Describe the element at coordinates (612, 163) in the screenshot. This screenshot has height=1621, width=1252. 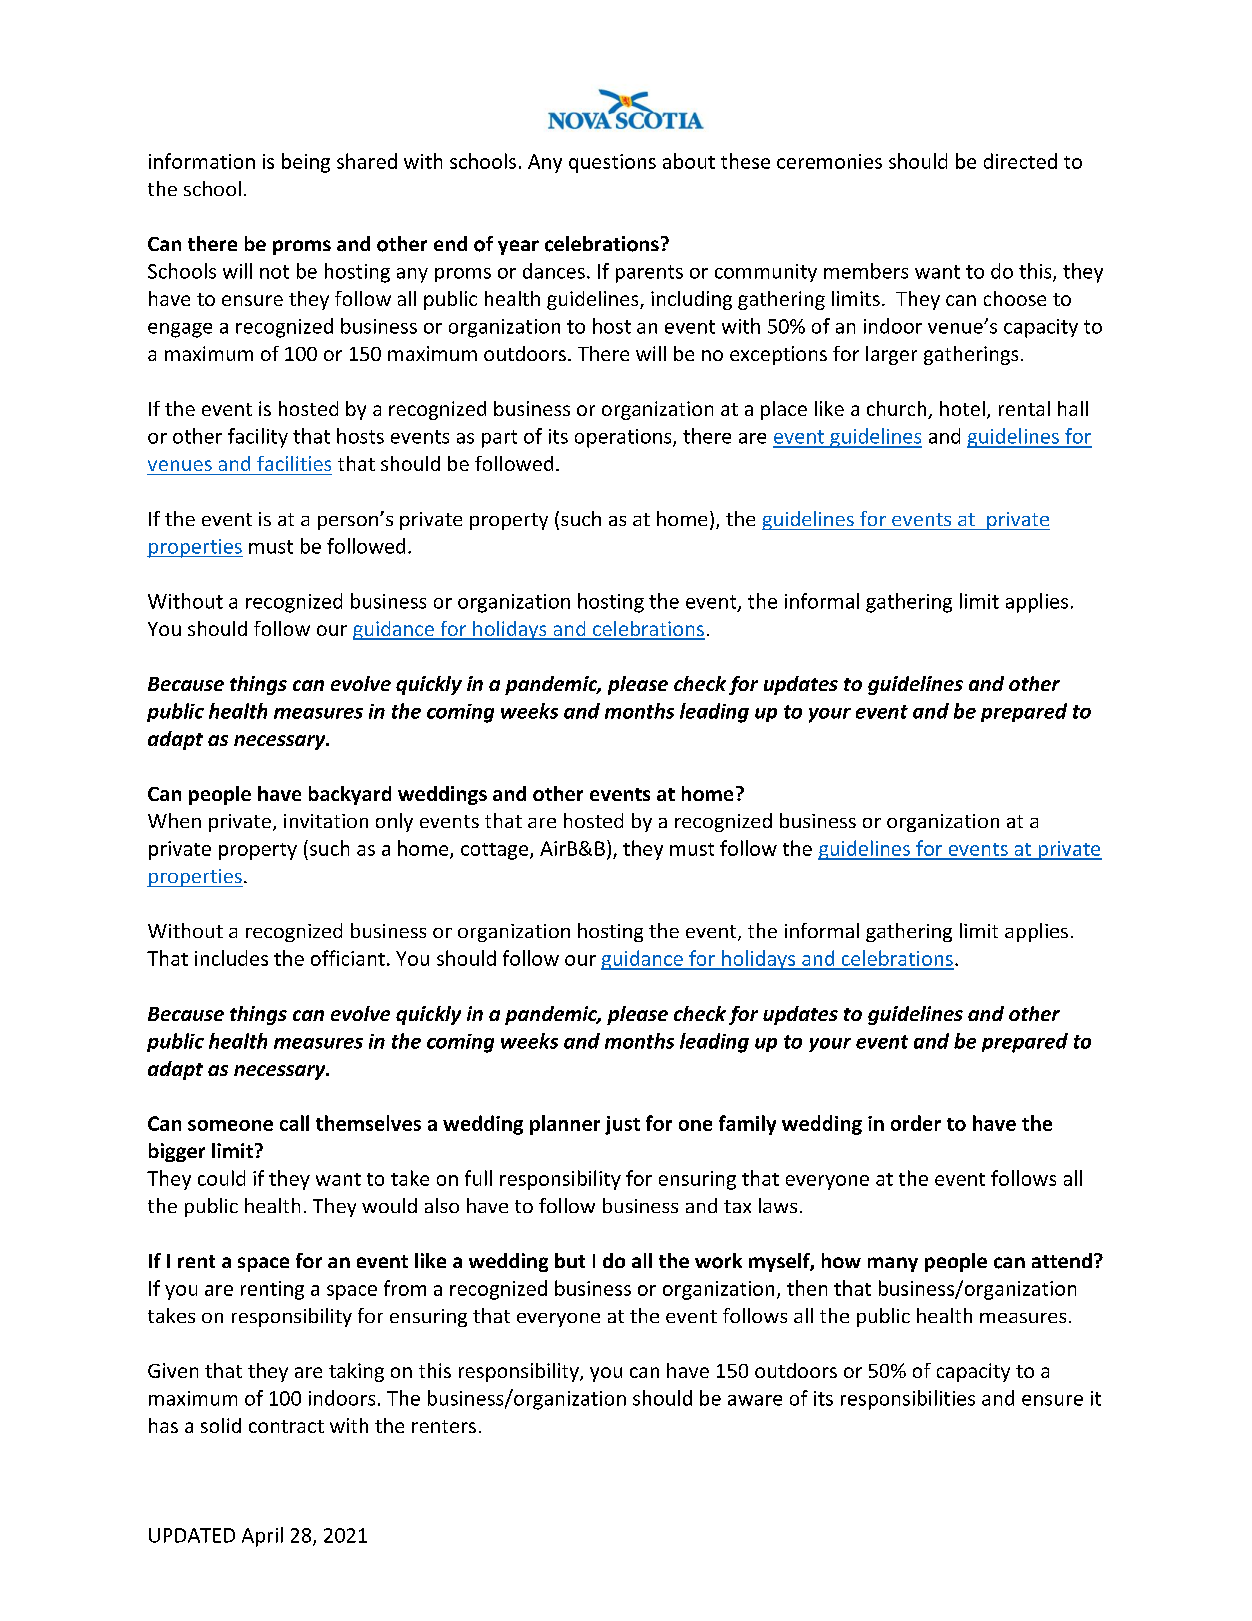
I see `questions` at that location.
